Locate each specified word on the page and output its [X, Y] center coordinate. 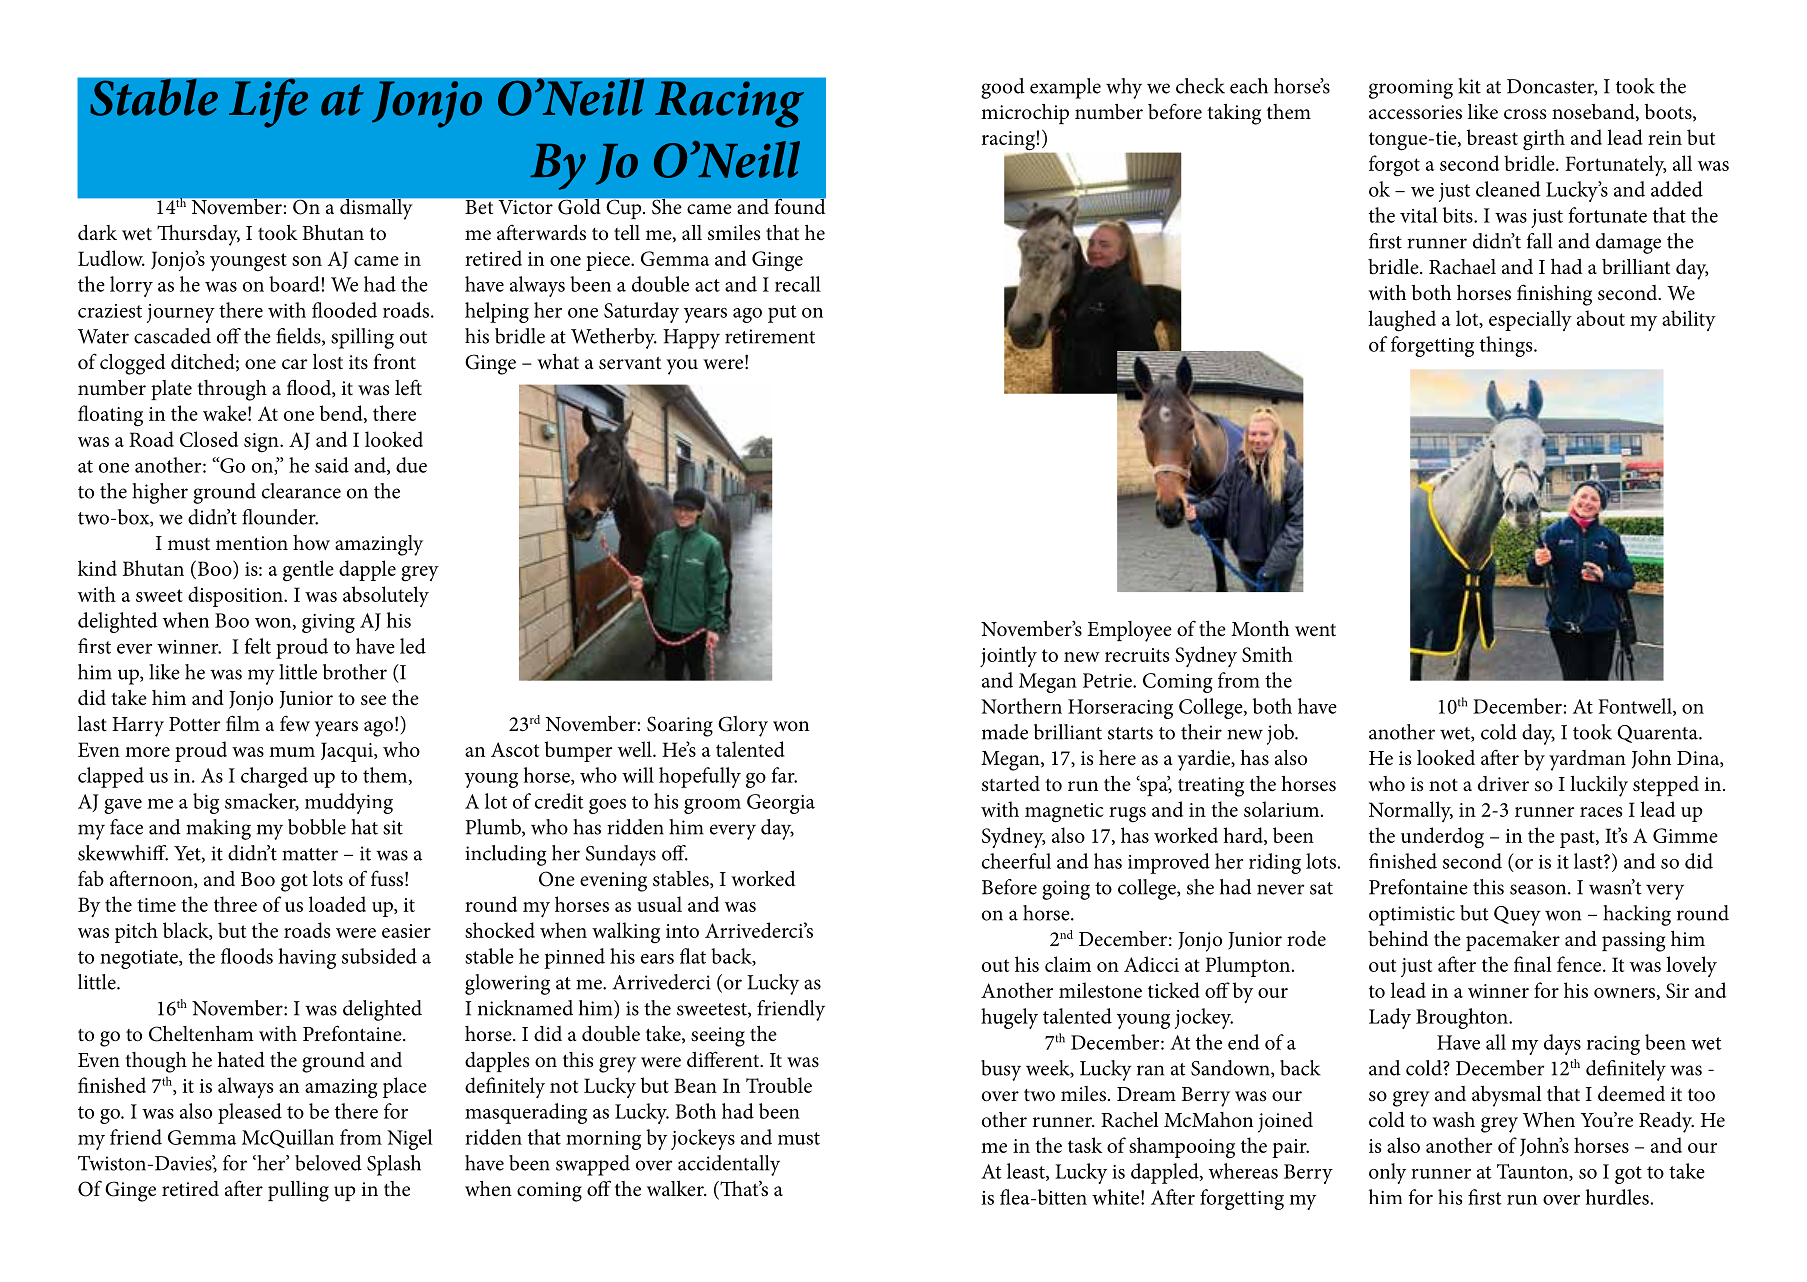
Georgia [781, 804]
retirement [770, 336]
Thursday [198, 235]
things [1507, 346]
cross [1525, 114]
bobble [317, 827]
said [332, 465]
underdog [1442, 838]
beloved [328, 1163]
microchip [1025, 114]
